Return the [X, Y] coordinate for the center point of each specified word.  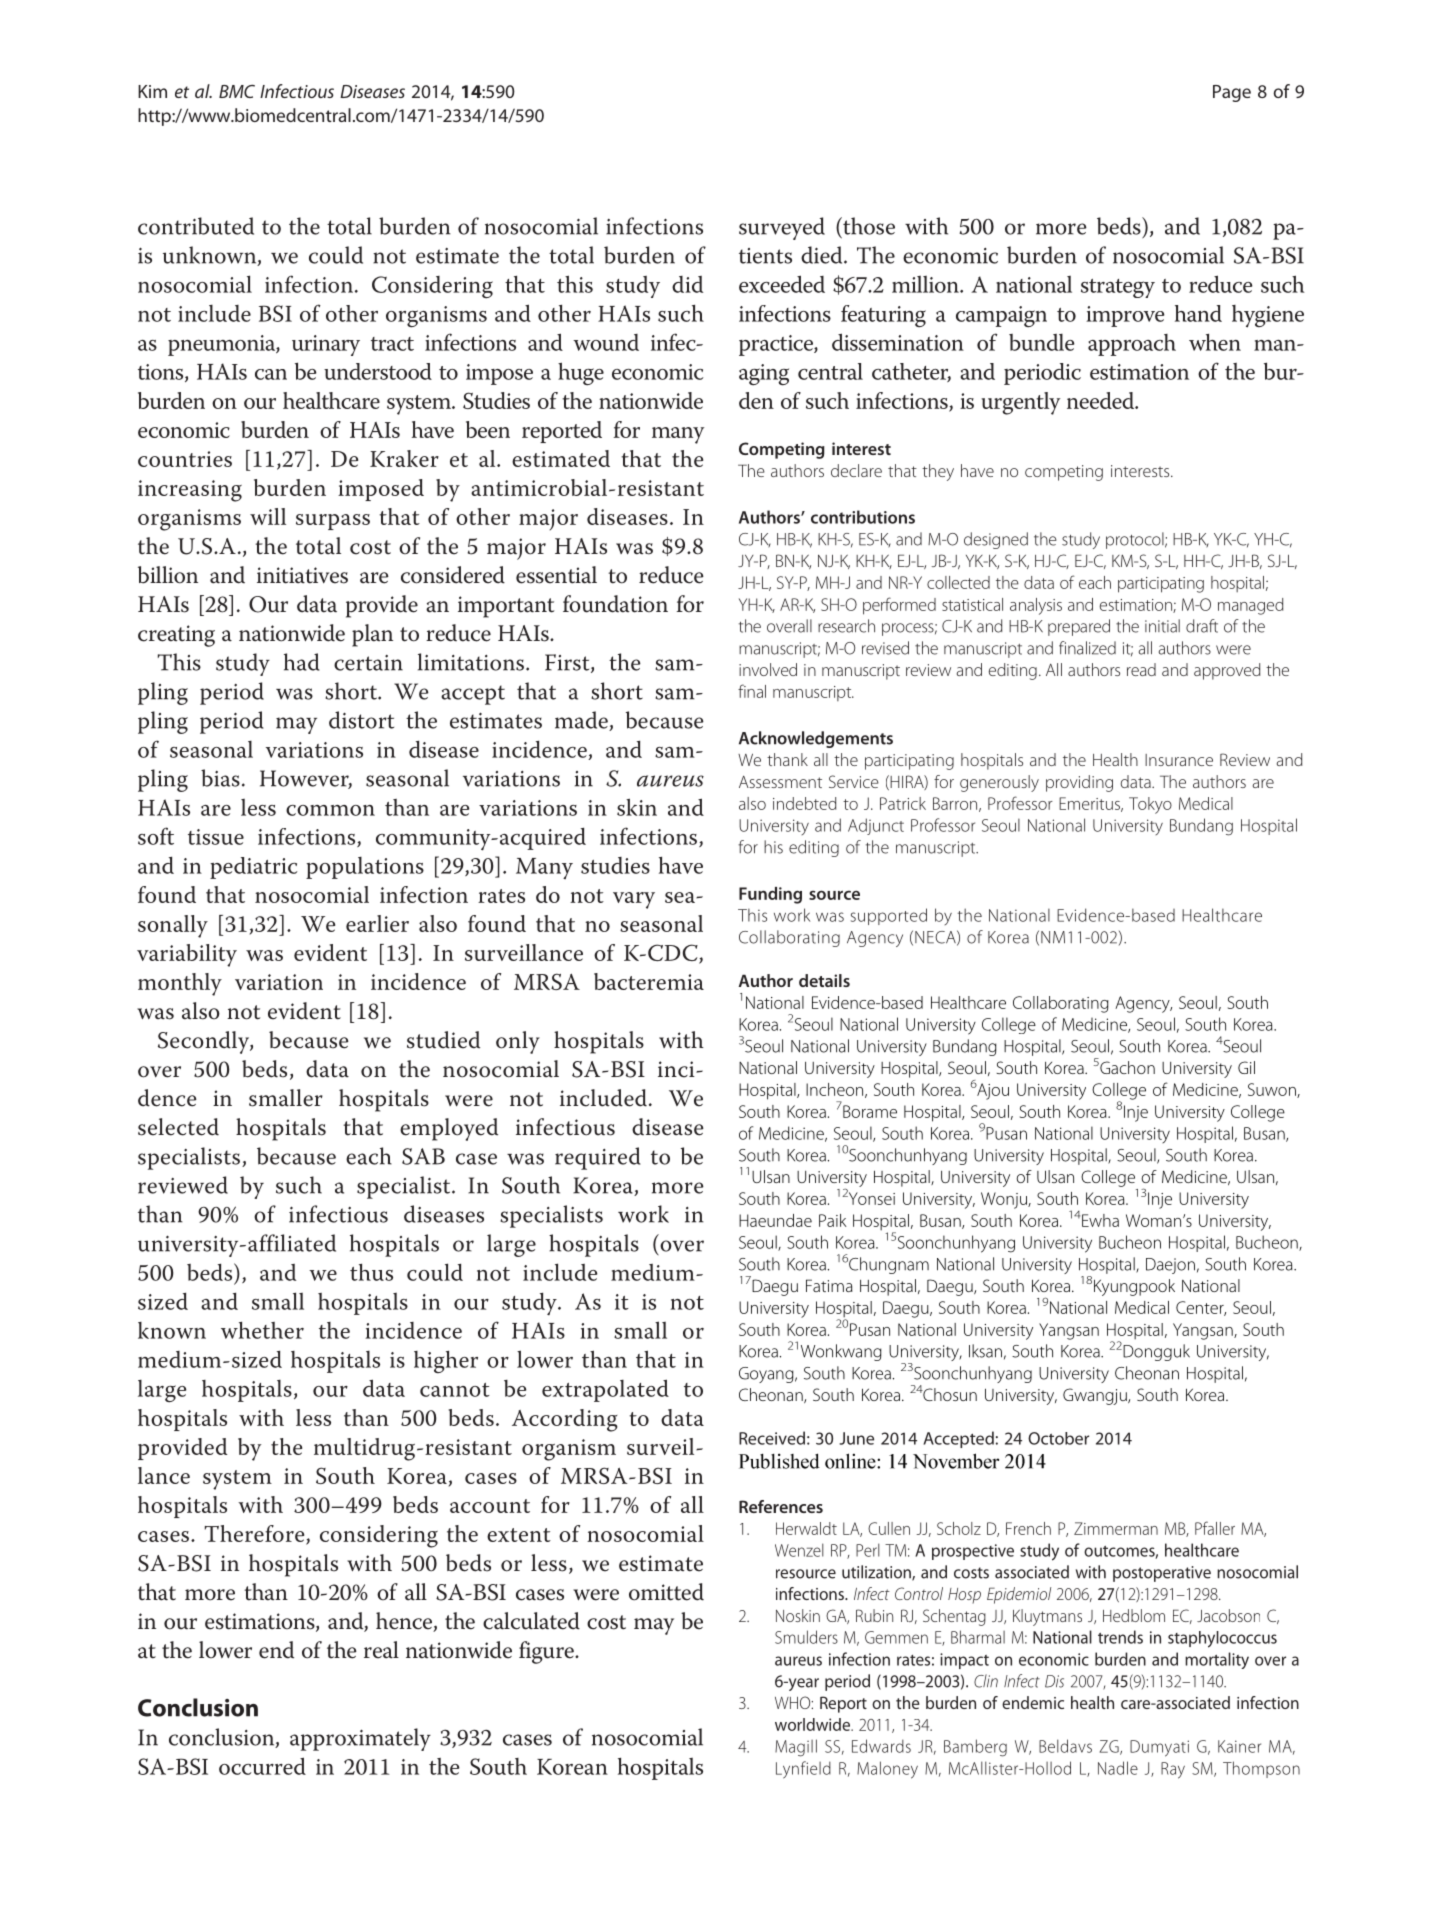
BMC [237, 91]
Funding [770, 895]
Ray [1173, 1770]
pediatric [253, 868]
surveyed [782, 228]
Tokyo [1150, 805]
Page [1232, 93]
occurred [262, 1766]
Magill [796, 1748]
